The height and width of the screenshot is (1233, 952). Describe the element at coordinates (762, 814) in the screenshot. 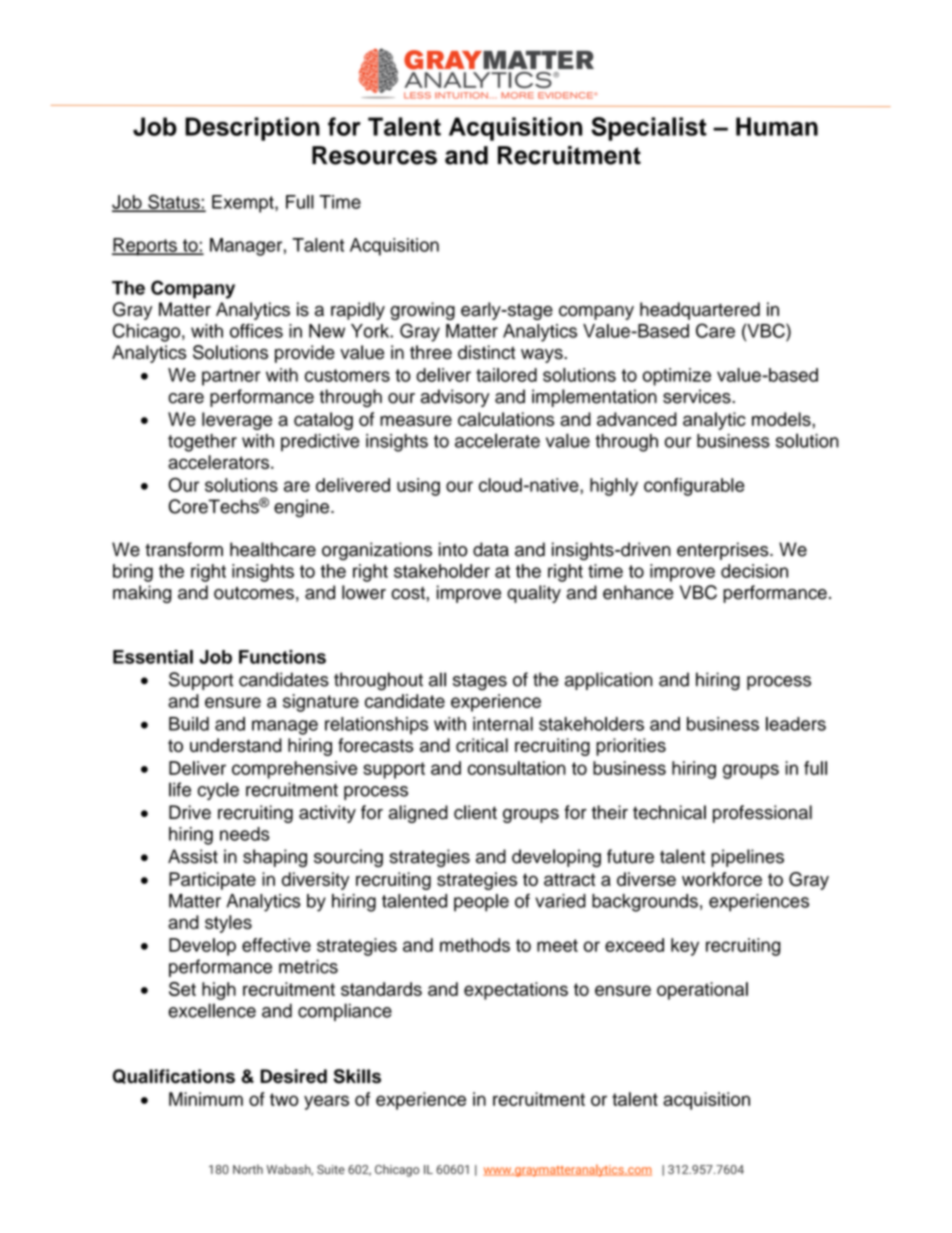

I see `professional` at that location.
